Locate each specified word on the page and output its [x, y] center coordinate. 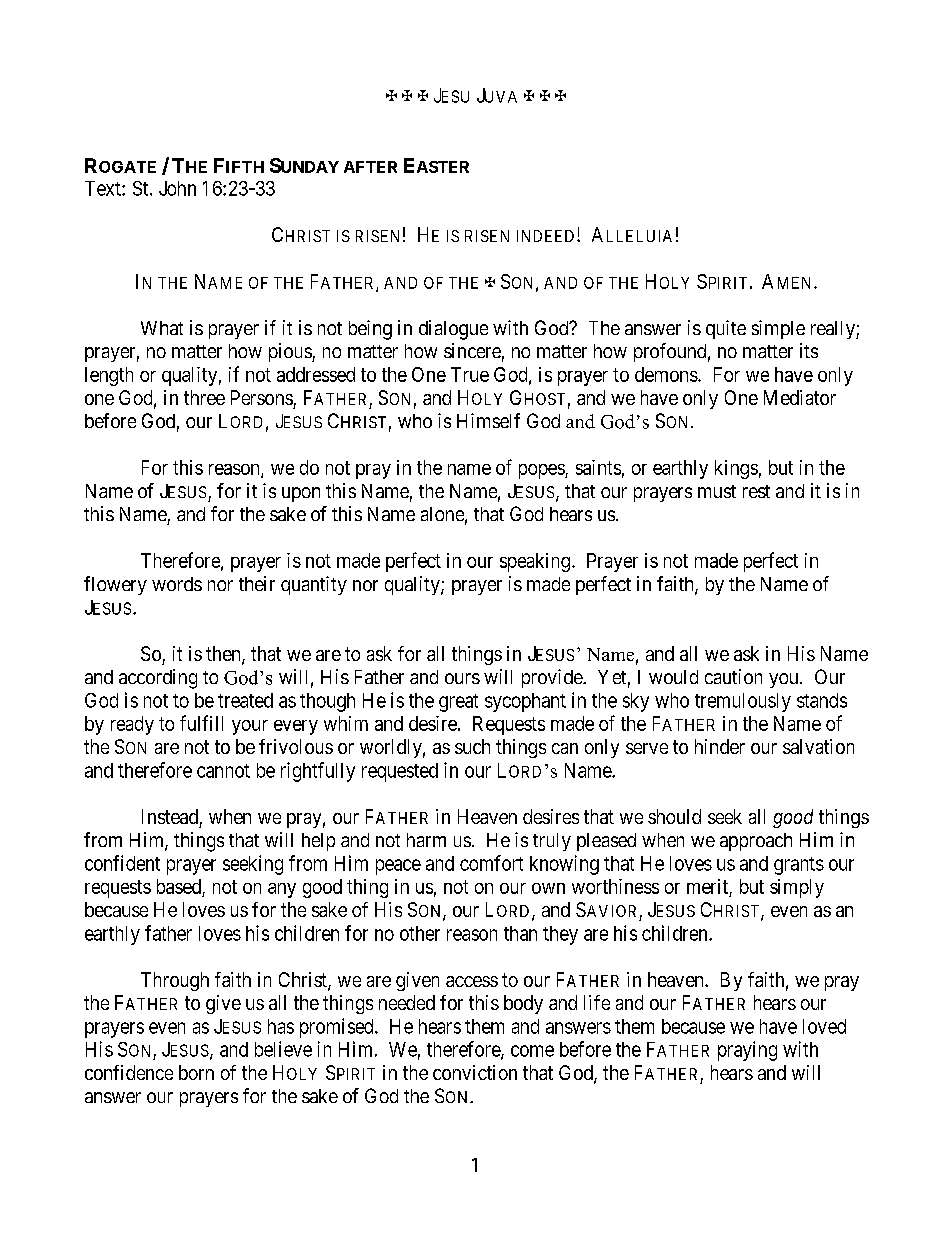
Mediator [800, 397]
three [204, 397]
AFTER [370, 167]
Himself [488, 420]
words [177, 584]
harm [426, 840]
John [177, 188]
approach [756, 842]
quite [726, 329]
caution [733, 676]
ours [462, 678]
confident [122, 863]
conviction [475, 1072]
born [196, 1072]
